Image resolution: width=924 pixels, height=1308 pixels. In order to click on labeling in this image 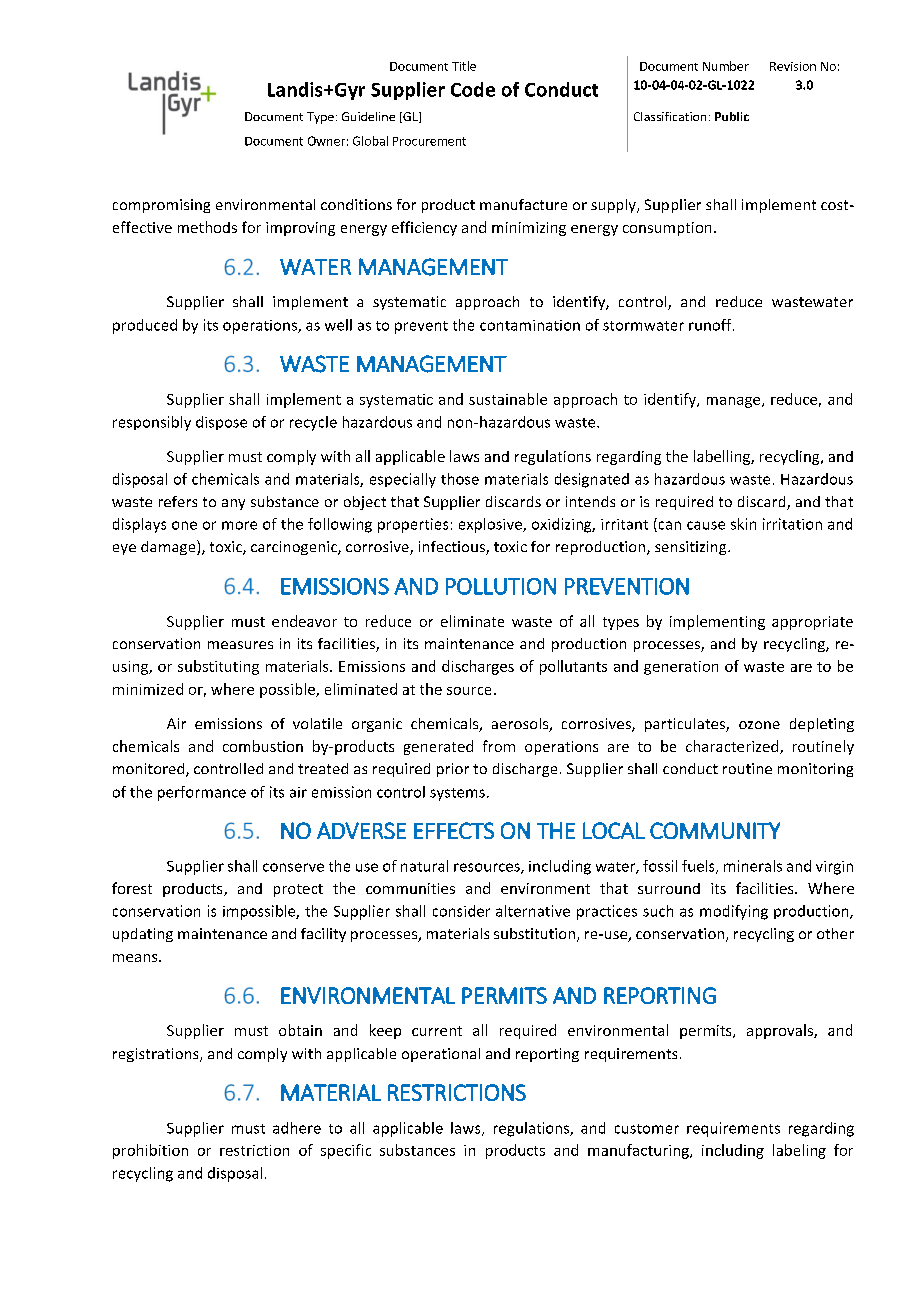, I will do `click(799, 1151)`.
